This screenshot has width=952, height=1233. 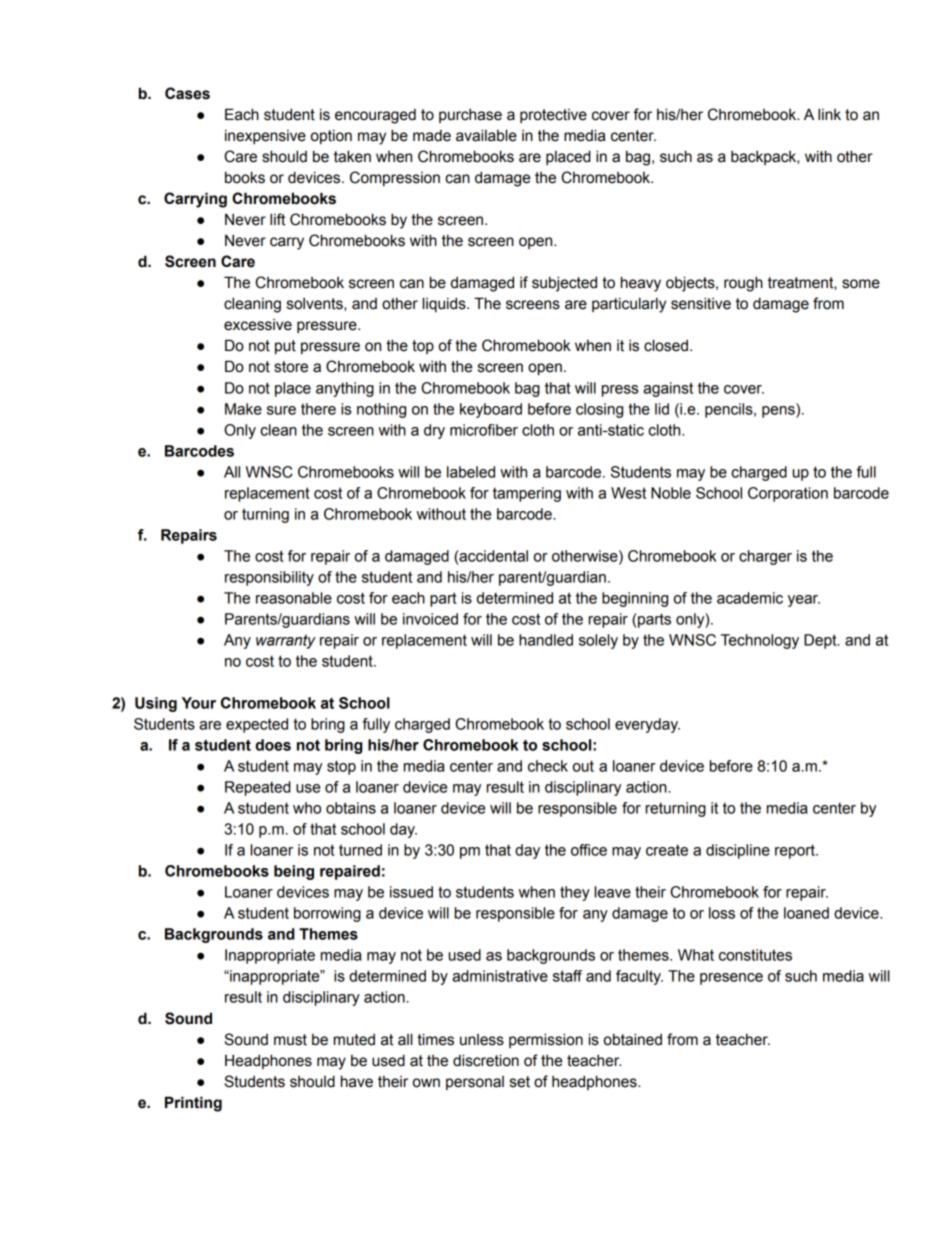 What do you see at coordinates (575, 893) in the screenshot?
I see `they` at bounding box center [575, 893].
